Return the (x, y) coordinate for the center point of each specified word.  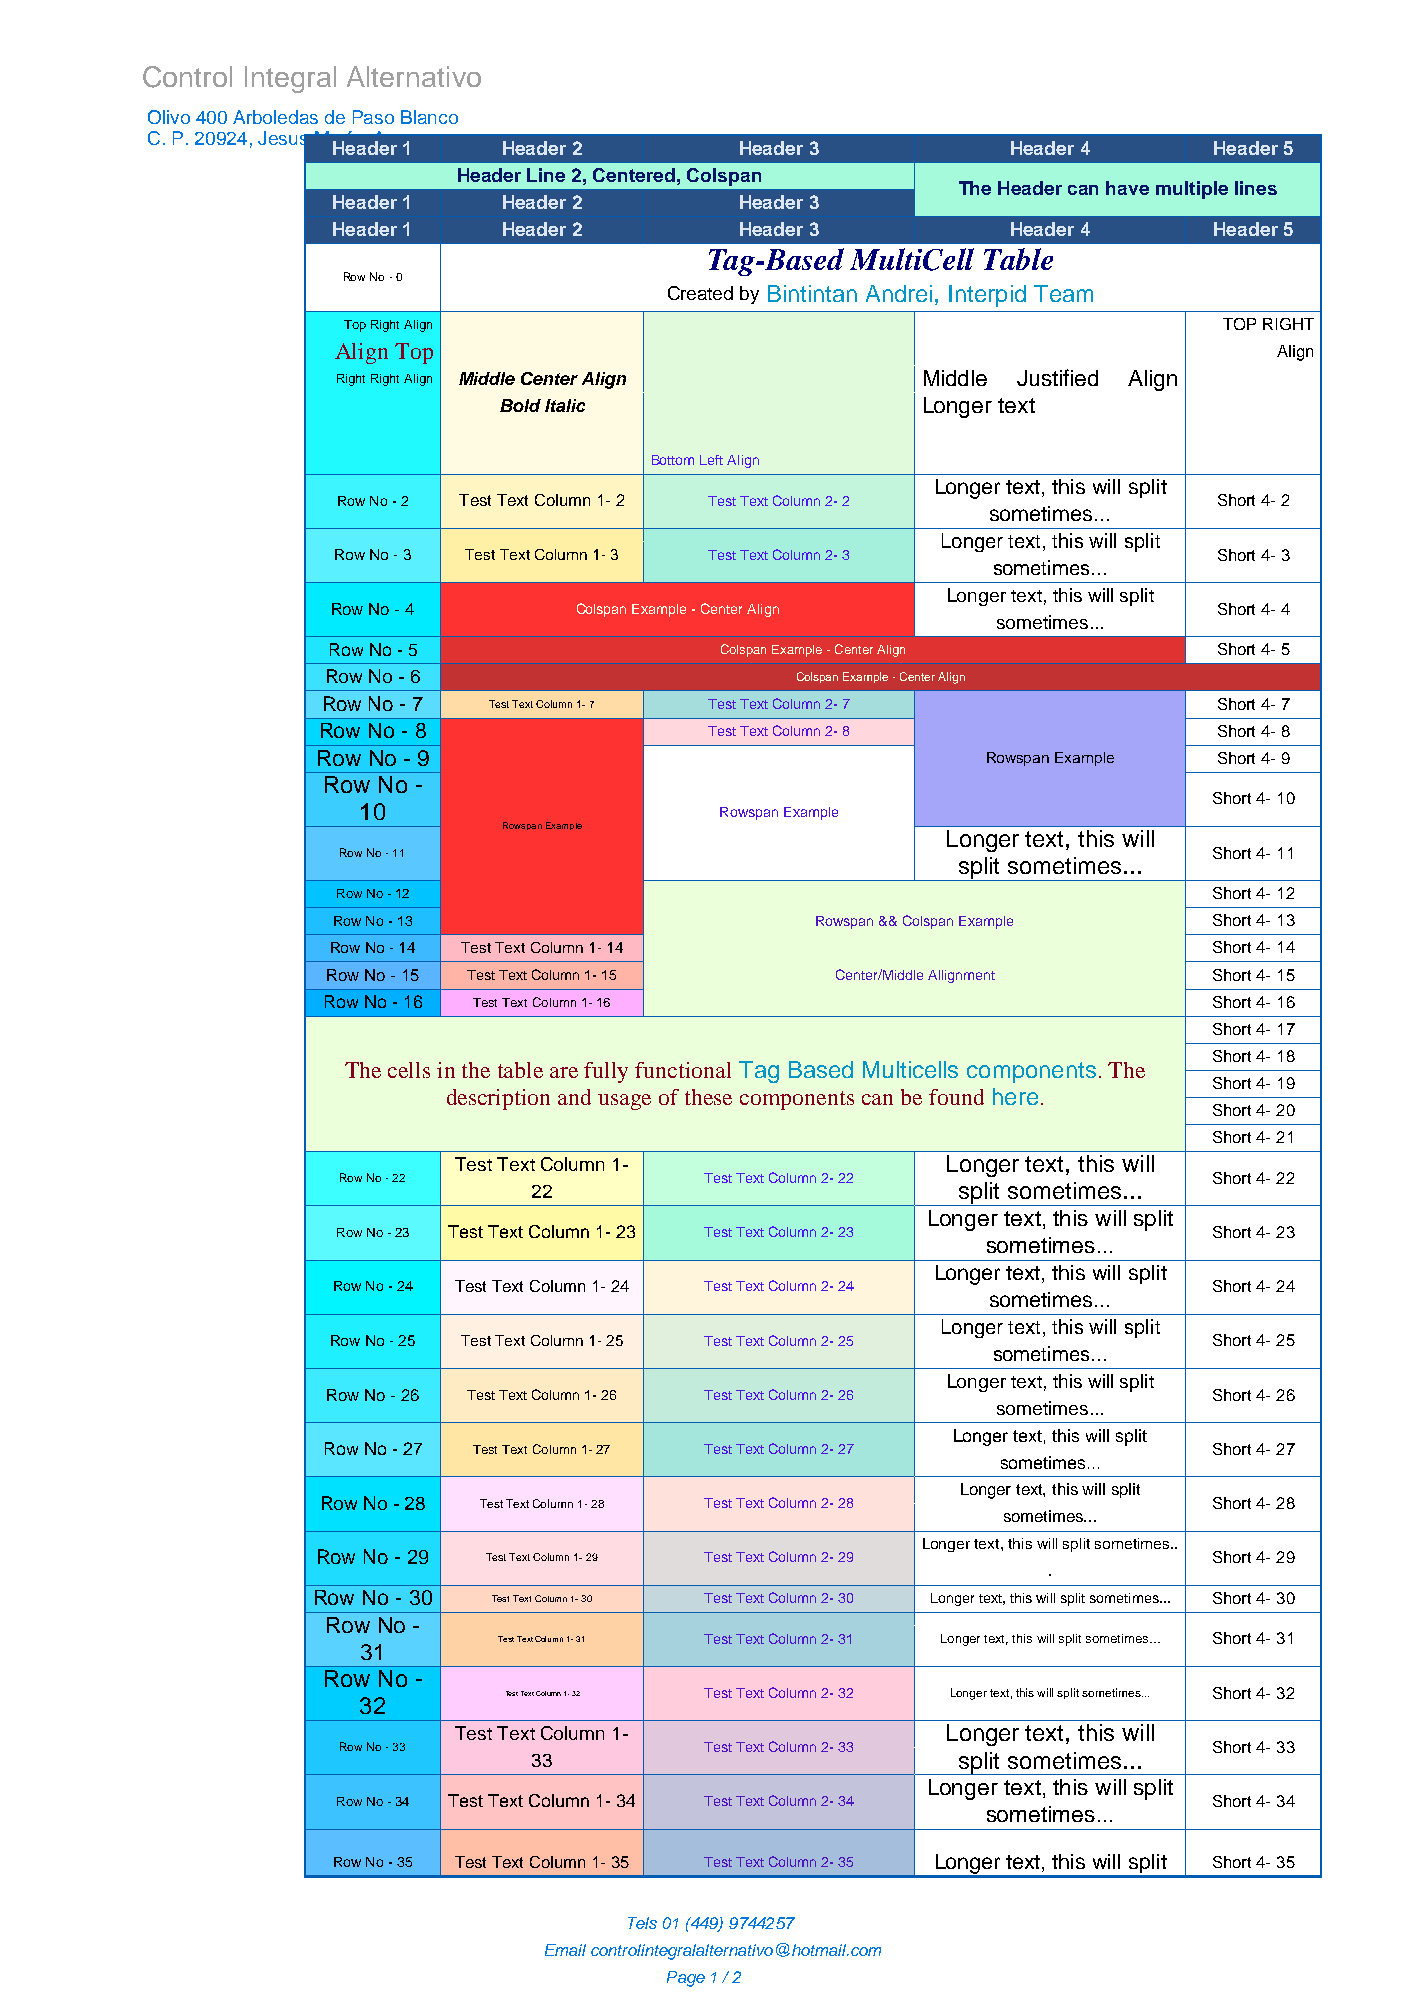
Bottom (673, 460)
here (1015, 1096)
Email (565, 1950)
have (1127, 188)
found (956, 1097)
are (564, 1072)
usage (624, 1102)
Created (700, 293)
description (498, 1099)
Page (686, 1979)
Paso (373, 117)
